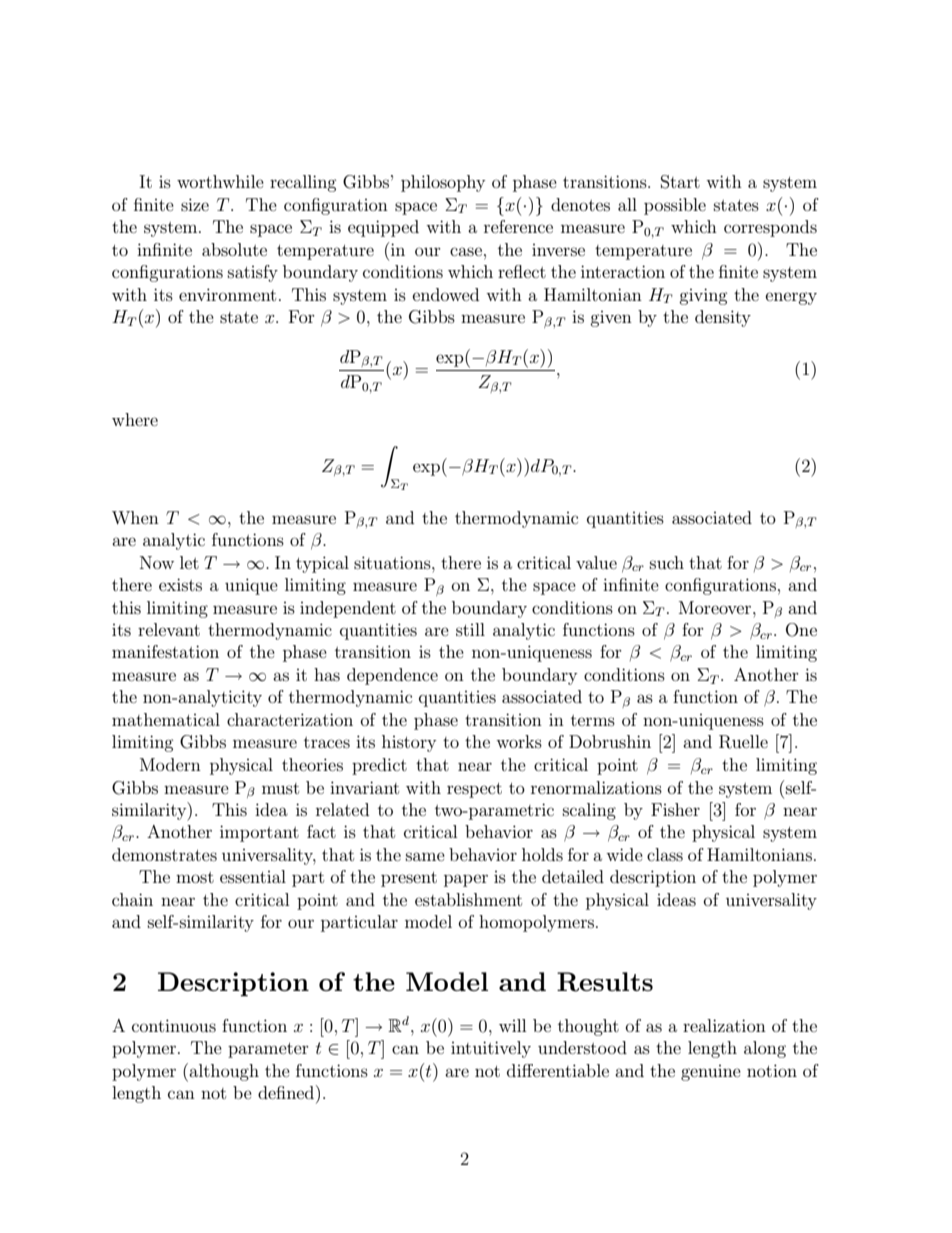  I want to click on relevant, so click(169, 629).
